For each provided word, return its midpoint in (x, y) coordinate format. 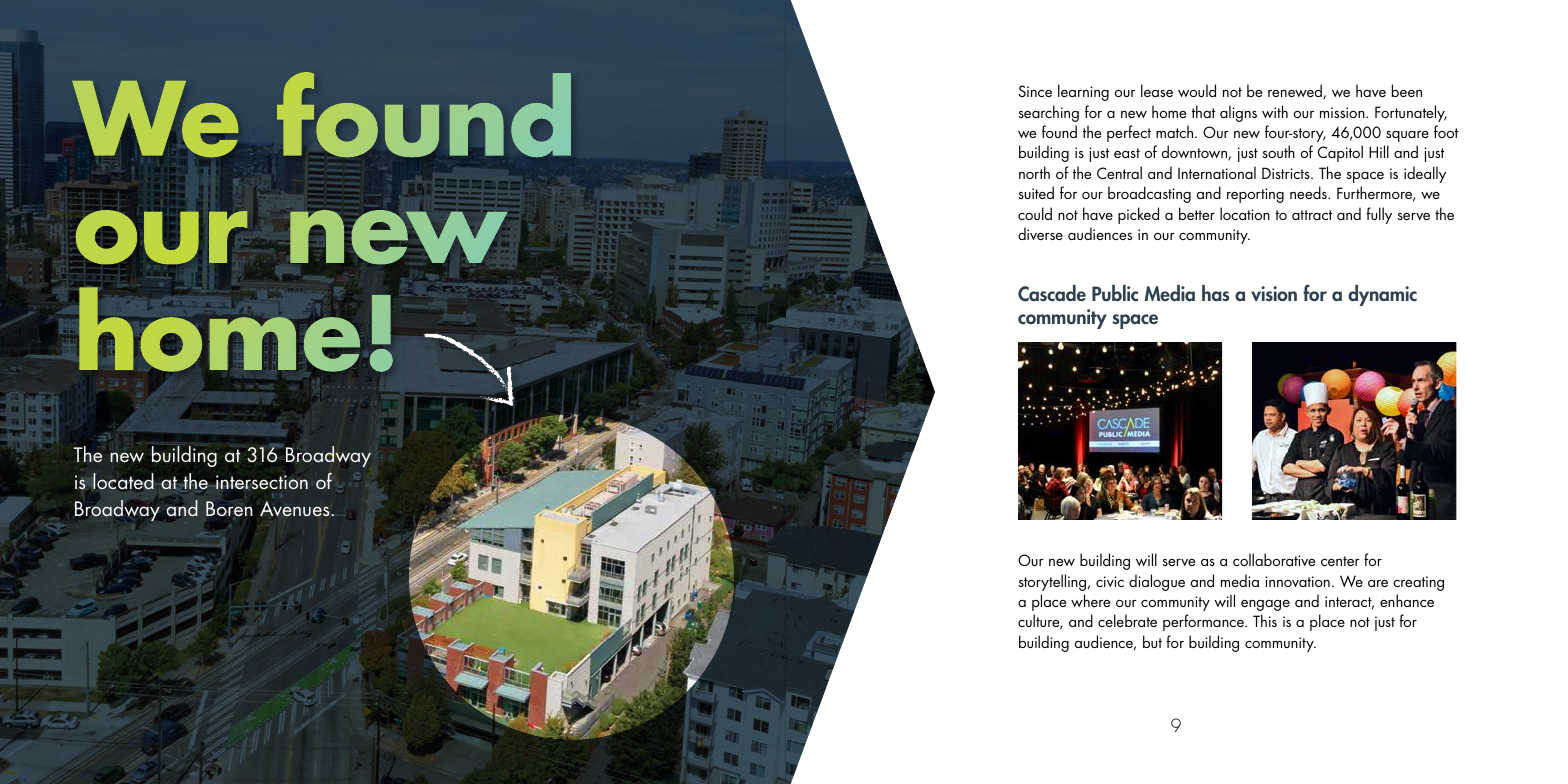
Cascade (1052, 293)
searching (1049, 113)
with (1275, 111)
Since (1035, 91)
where (1090, 600)
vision (1274, 294)
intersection (261, 482)
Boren (229, 510)
